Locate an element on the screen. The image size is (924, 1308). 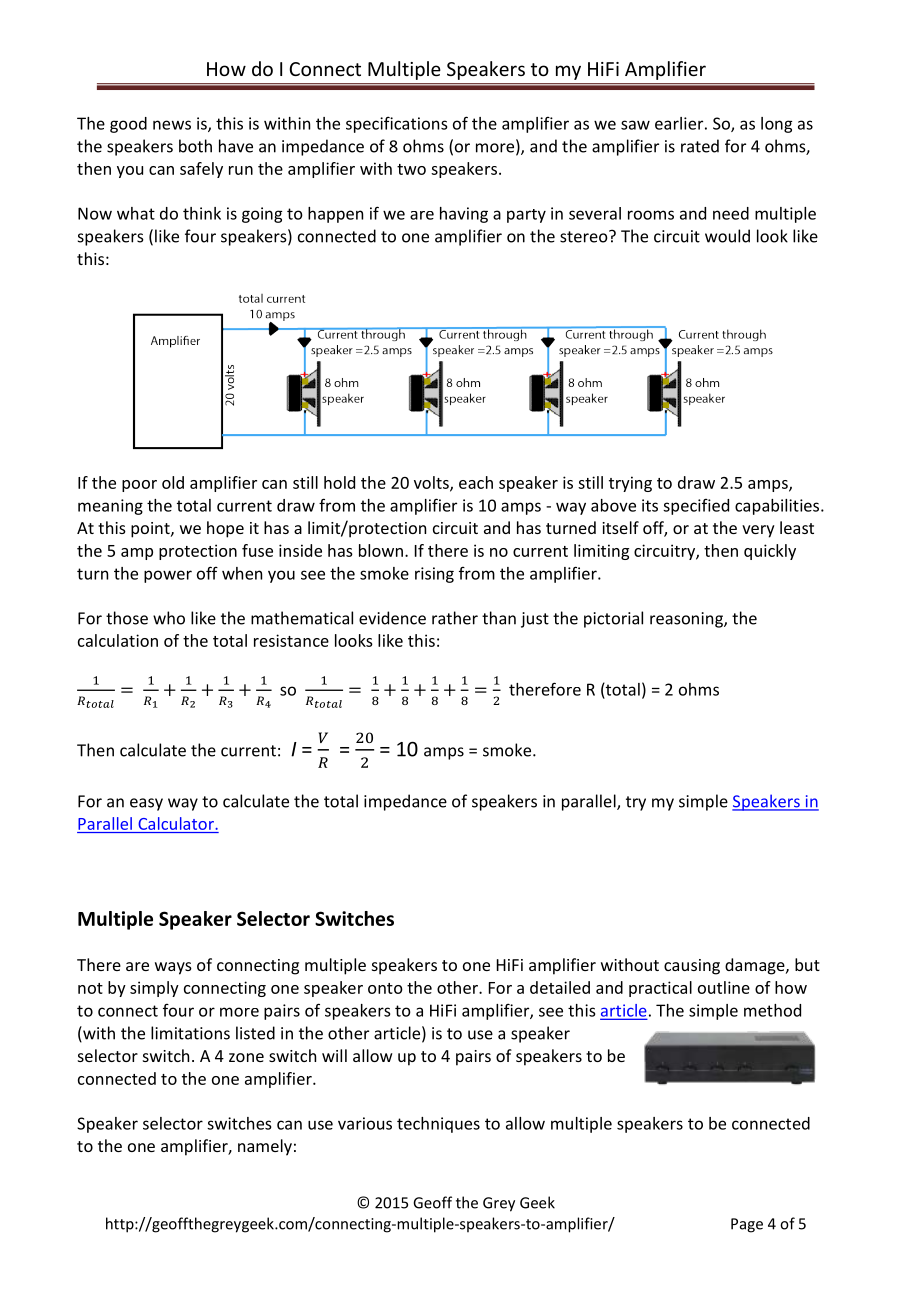
causing is located at coordinates (692, 967).
